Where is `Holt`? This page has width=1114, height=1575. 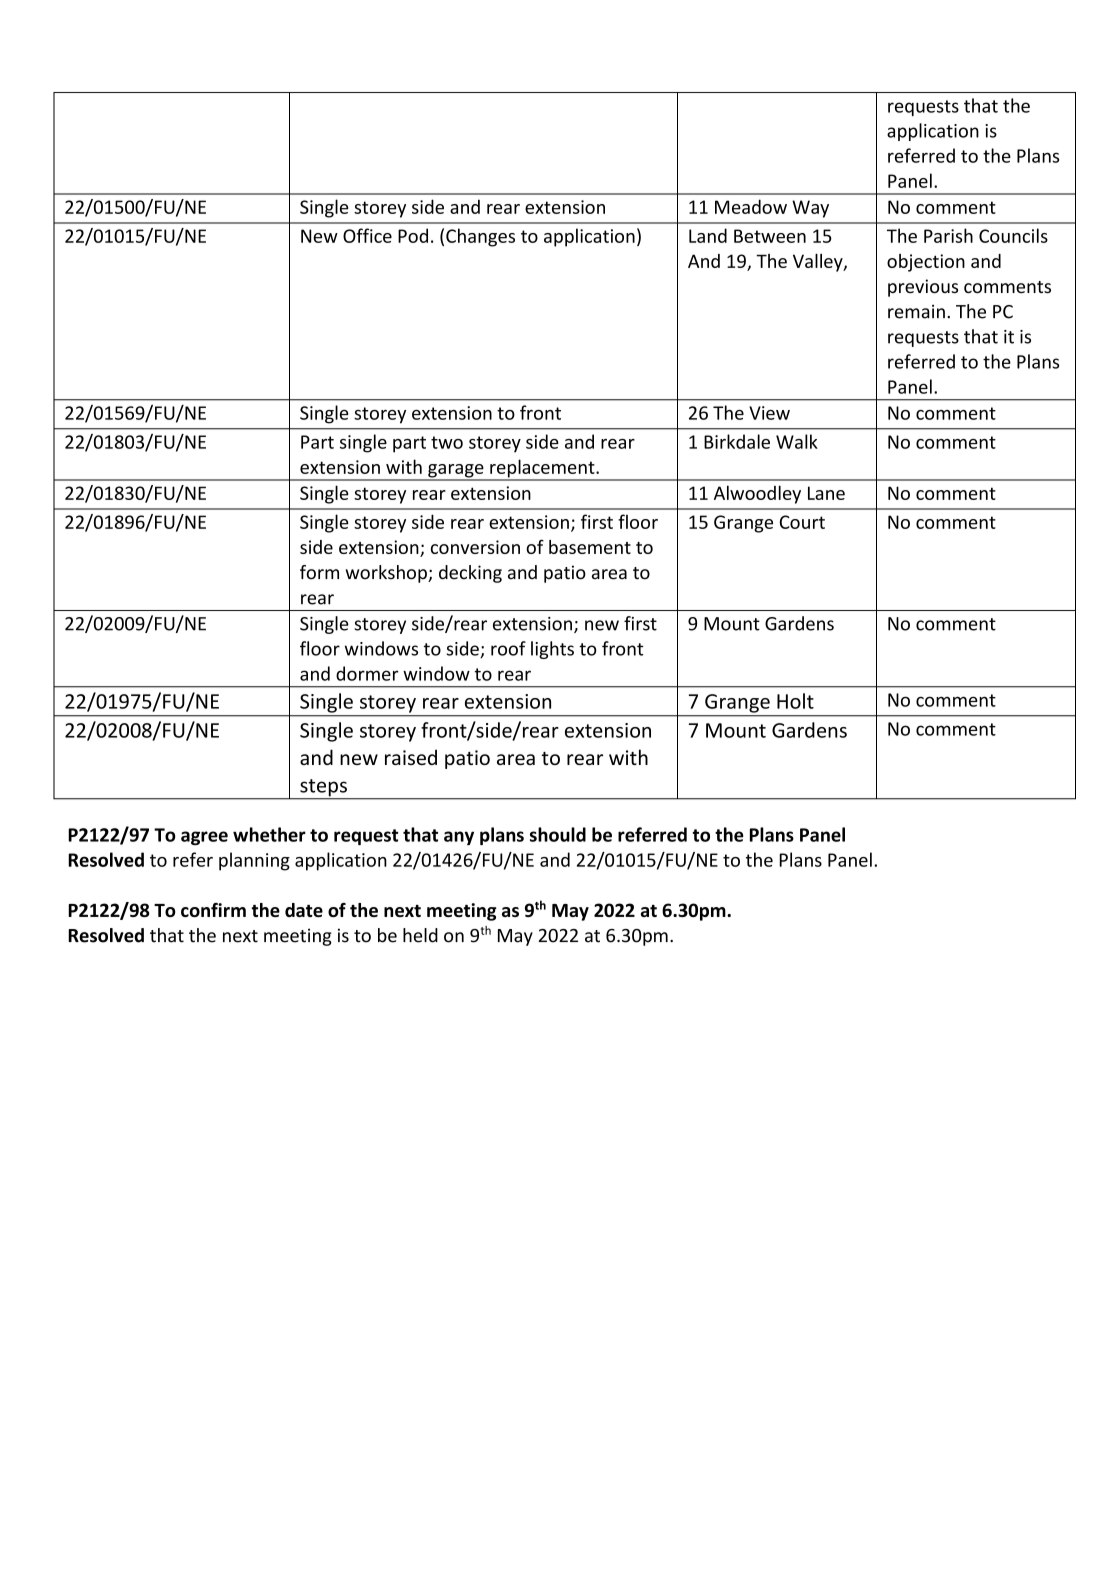
Holt is located at coordinates (795, 701).
